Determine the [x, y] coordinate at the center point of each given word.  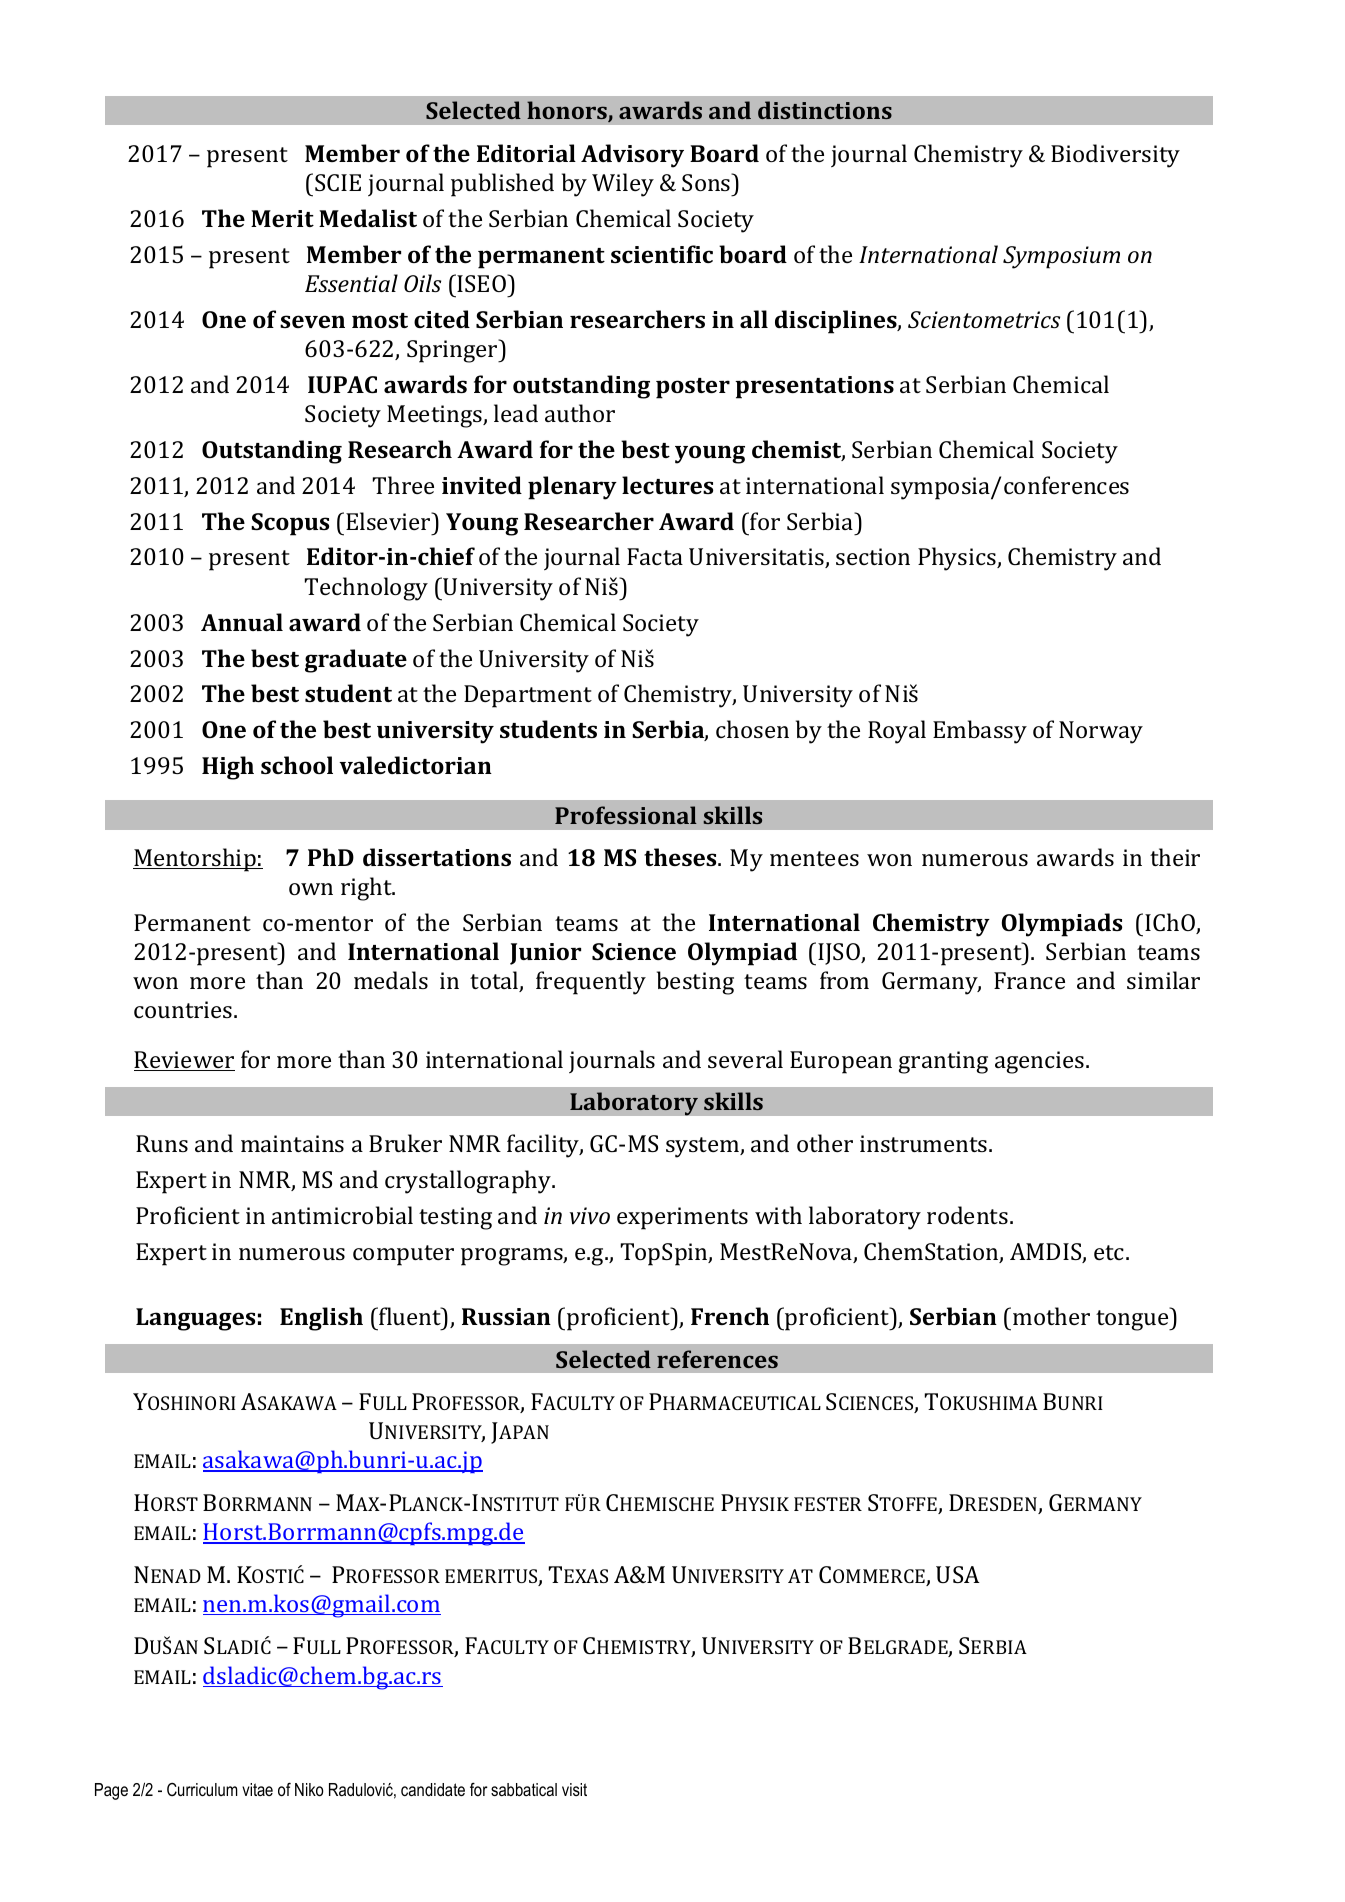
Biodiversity [1115, 156]
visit [574, 1789]
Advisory [632, 156]
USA [958, 1574]
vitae [257, 1789]
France [1029, 980]
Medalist [368, 218]
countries [184, 1009]
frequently [591, 983]
